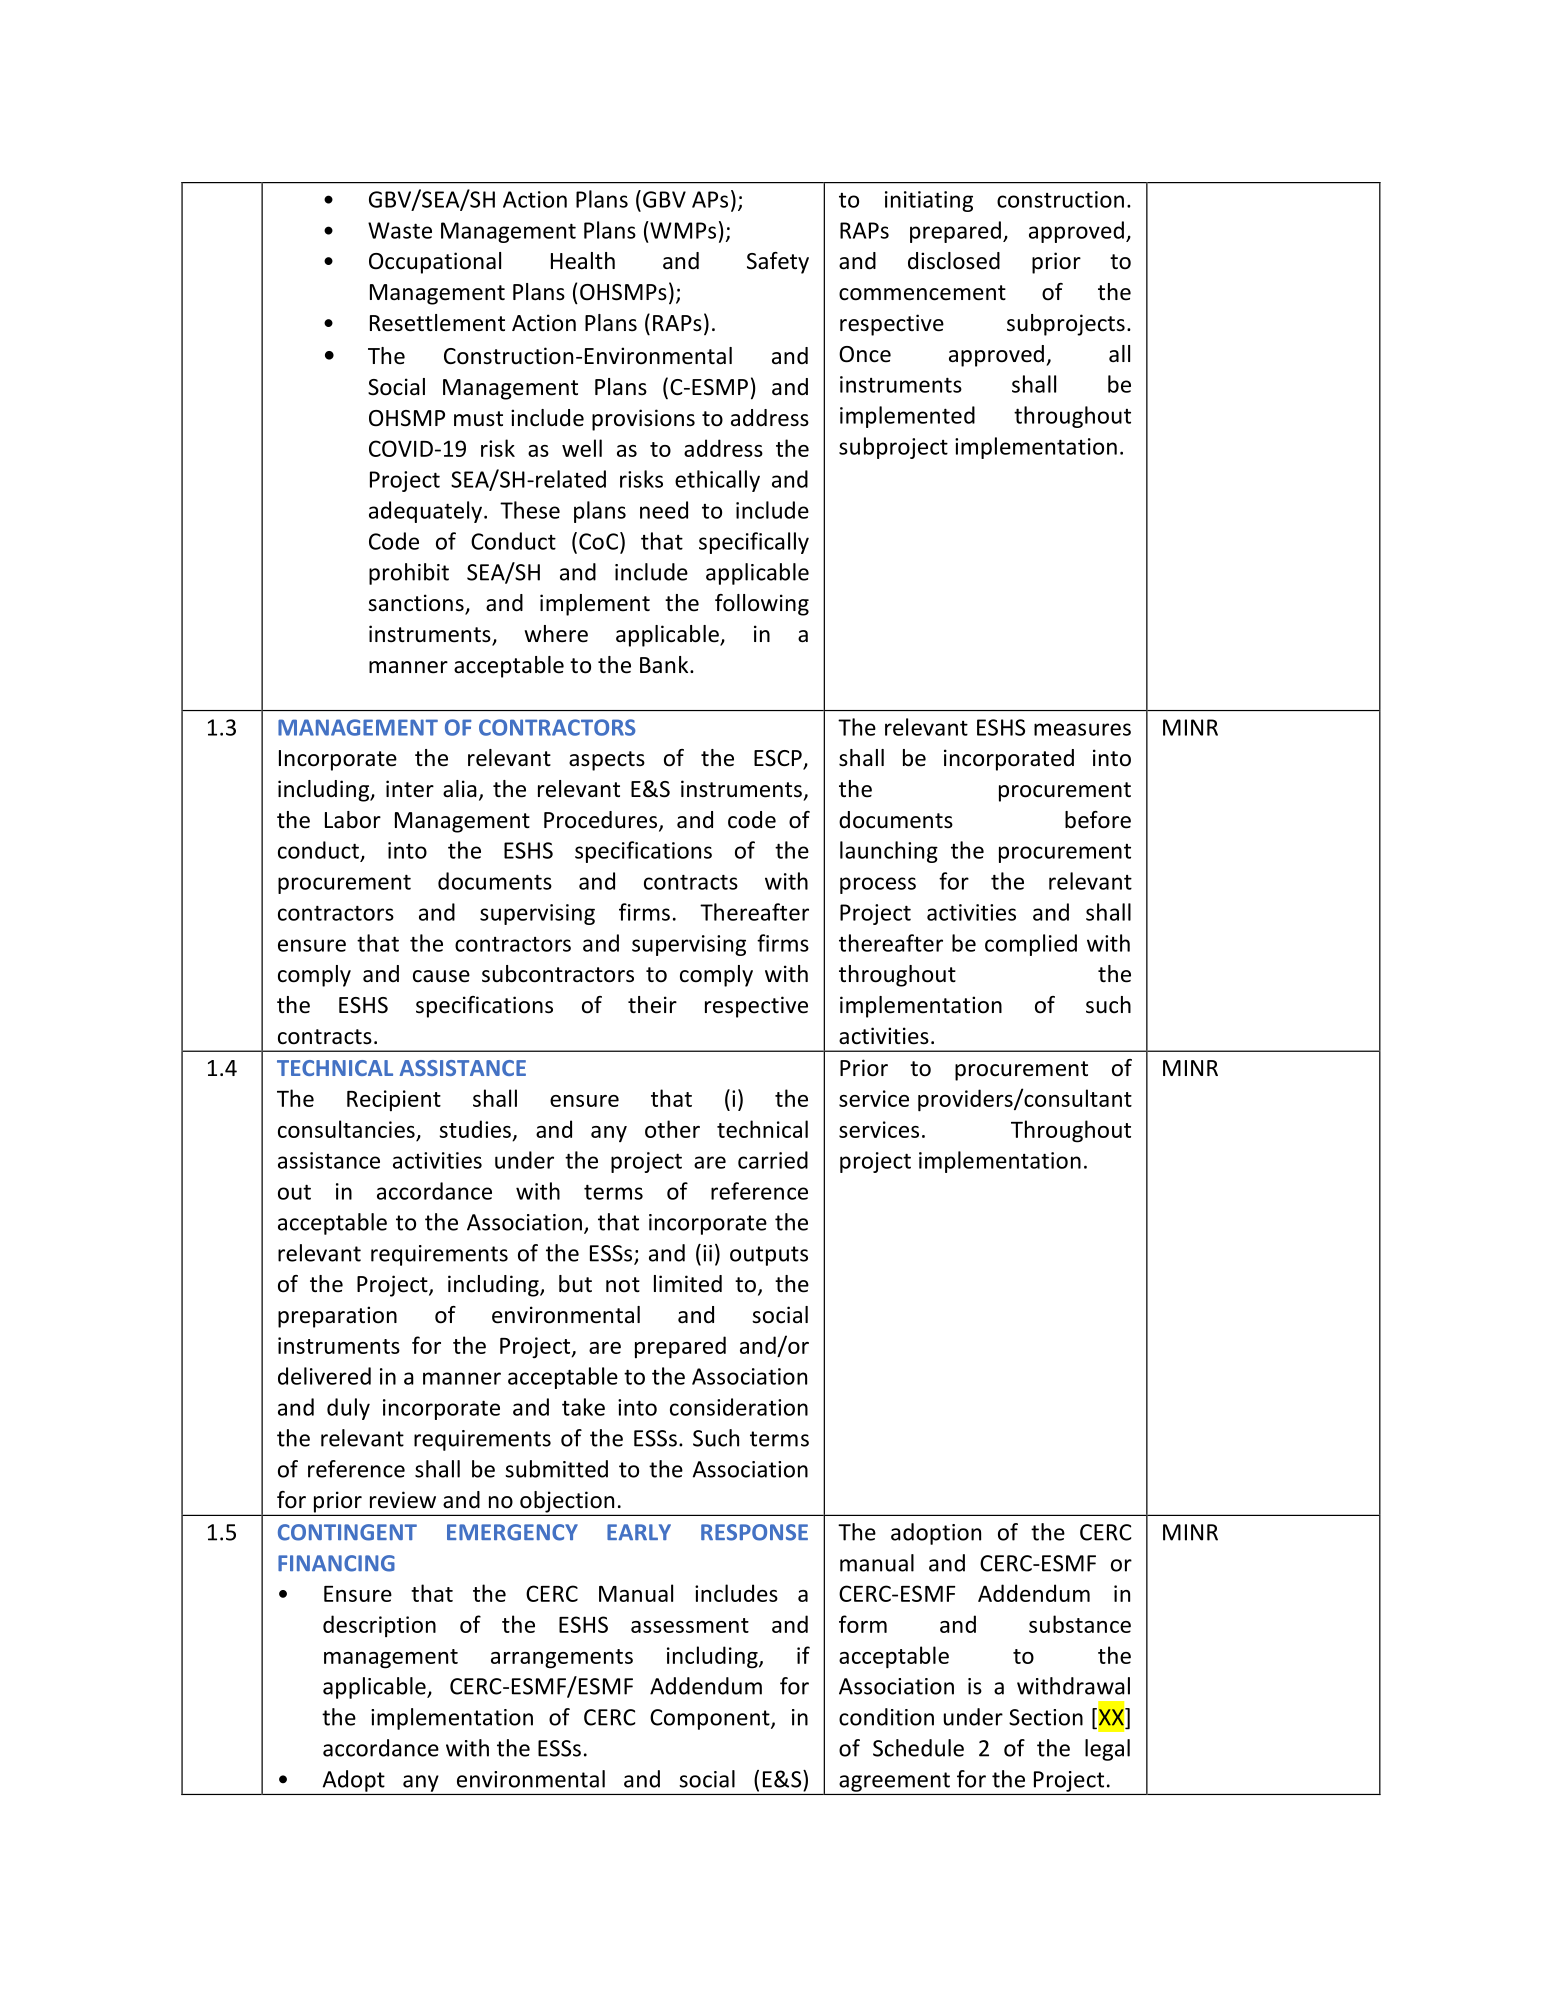  Describe the element at coordinates (435, 263) in the image. I see `Occupational` at that location.
